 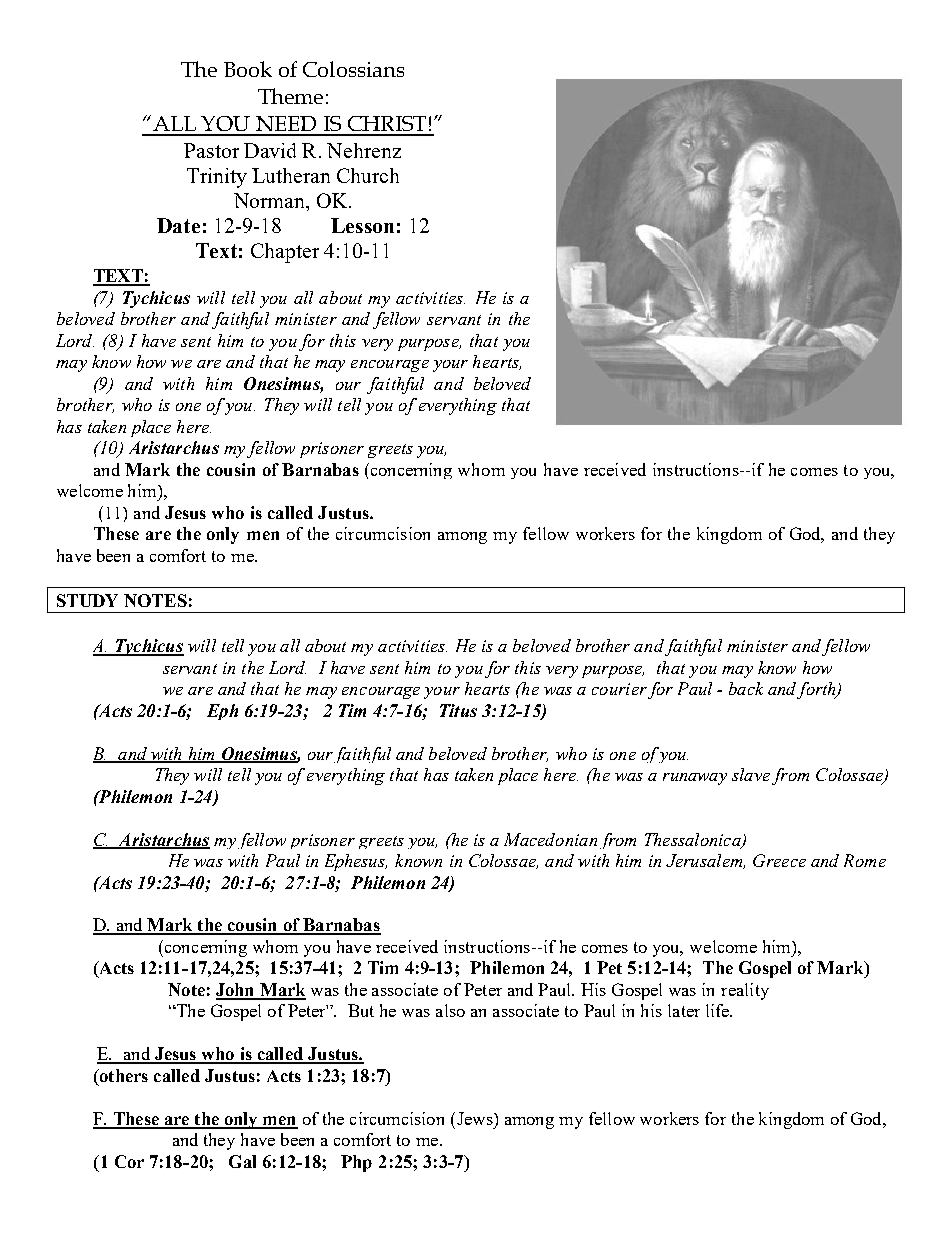 I want to click on Ephesus, so click(x=356, y=862).
